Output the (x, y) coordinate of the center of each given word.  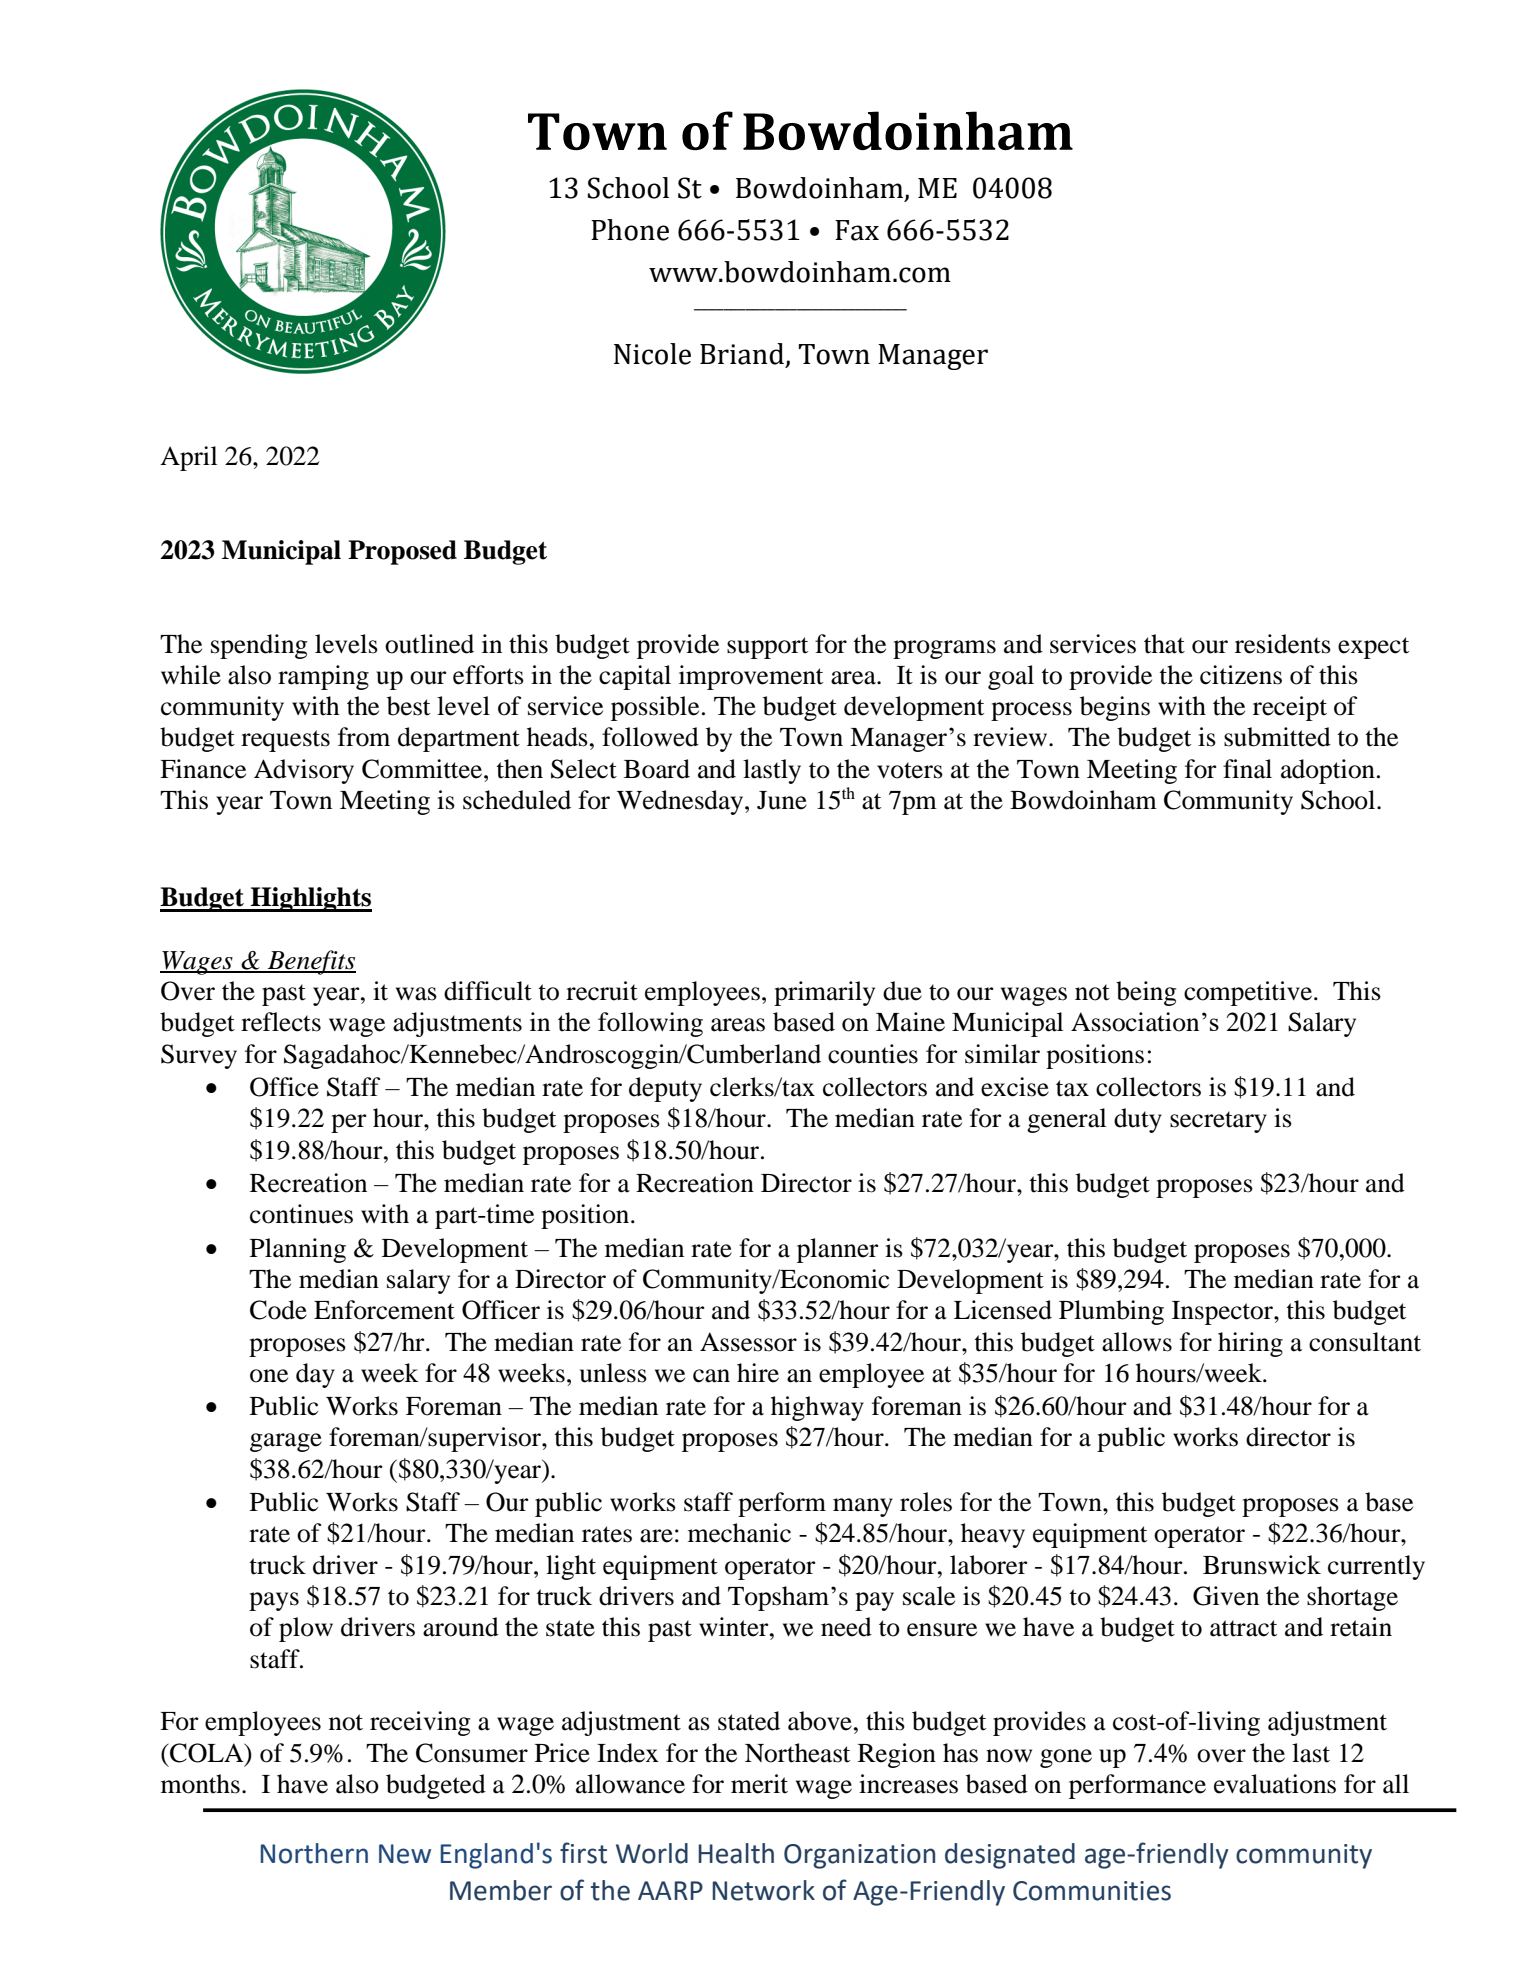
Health (736, 1853)
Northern (314, 1853)
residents (1283, 644)
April (188, 458)
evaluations (1275, 1784)
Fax (857, 230)
